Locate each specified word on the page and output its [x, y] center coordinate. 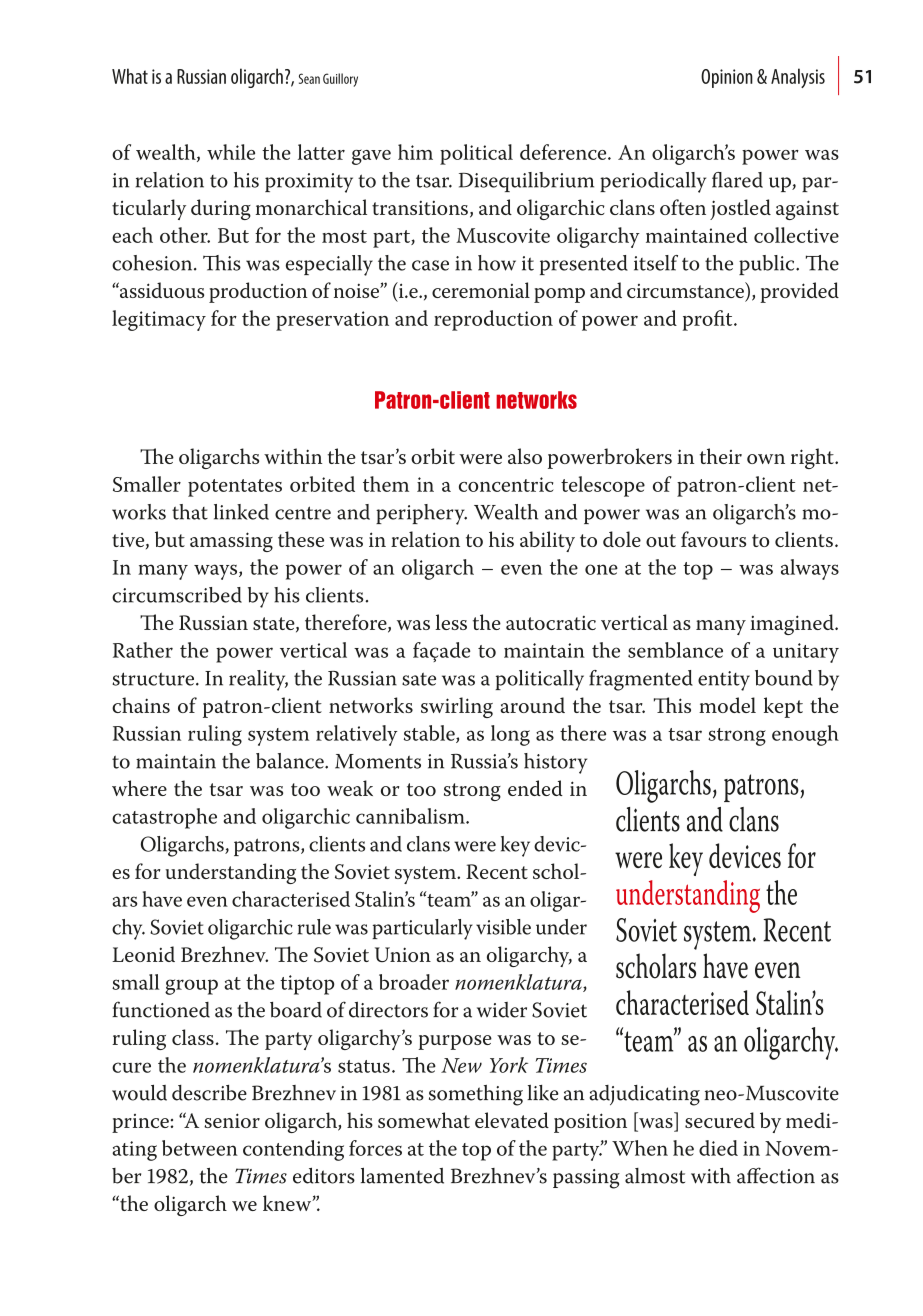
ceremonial [481, 290]
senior [232, 1120]
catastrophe [164, 818]
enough [805, 735]
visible [503, 927]
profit [709, 320]
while [231, 152]
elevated [512, 1120]
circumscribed [177, 595]
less [451, 622]
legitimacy [159, 320]
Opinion [727, 78]
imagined [793, 624]
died [718, 1148]
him [415, 152]
